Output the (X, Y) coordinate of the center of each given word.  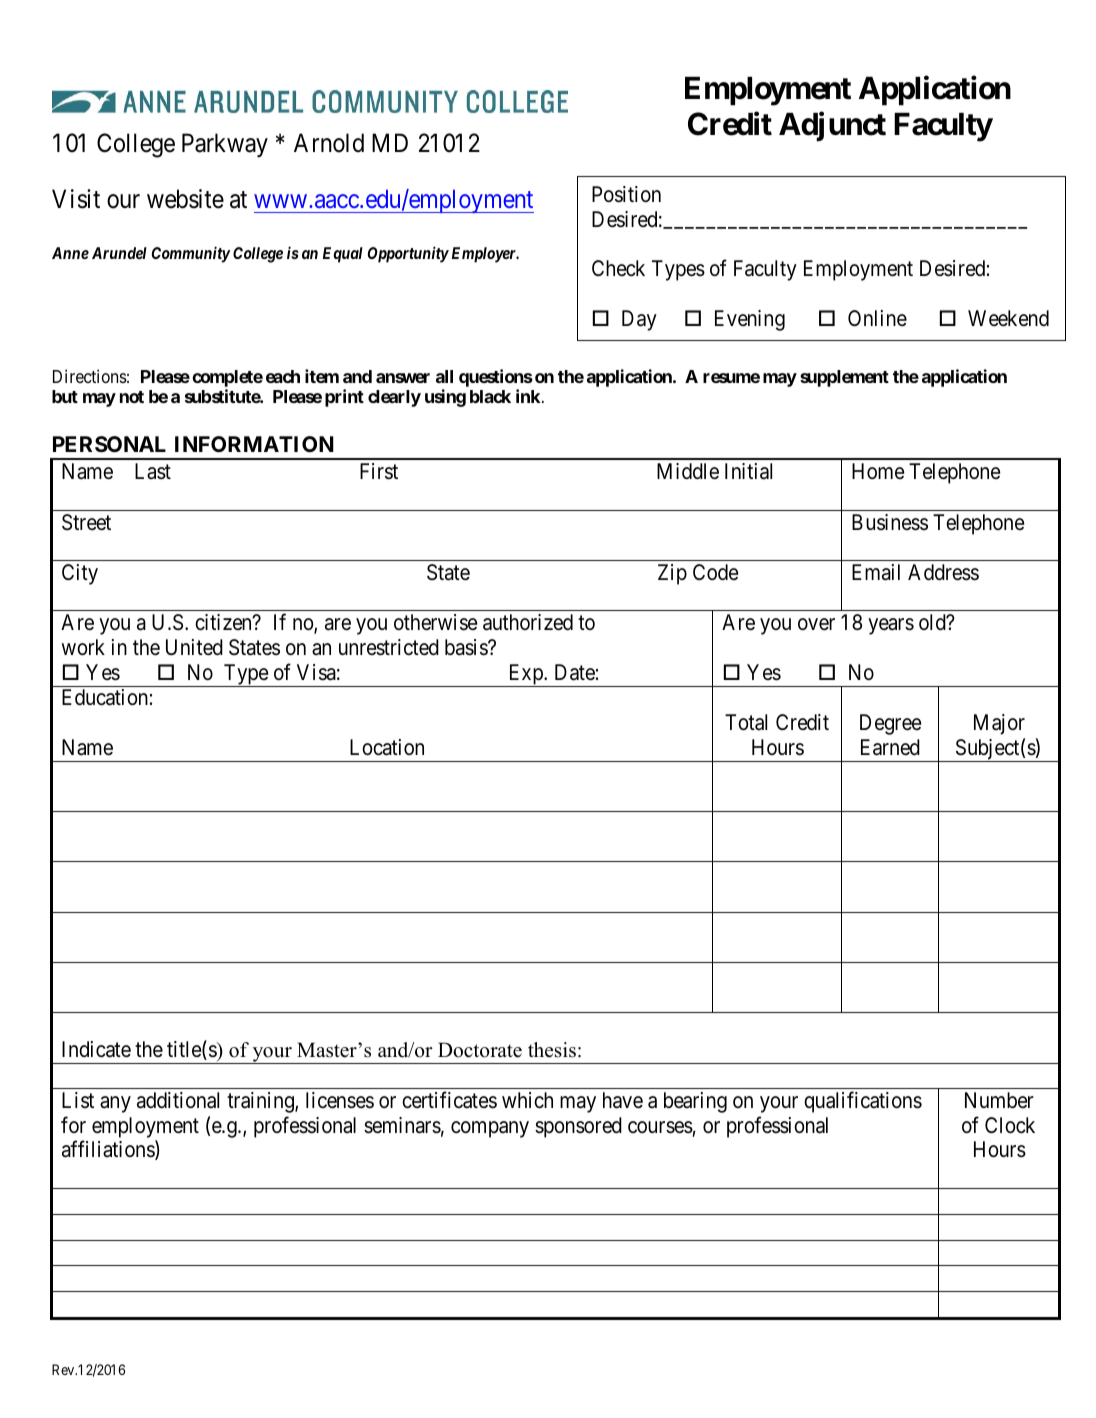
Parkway (225, 145)
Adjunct (832, 127)
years (891, 627)
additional (178, 1100)
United (194, 647)
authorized (528, 622)
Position (626, 194)
